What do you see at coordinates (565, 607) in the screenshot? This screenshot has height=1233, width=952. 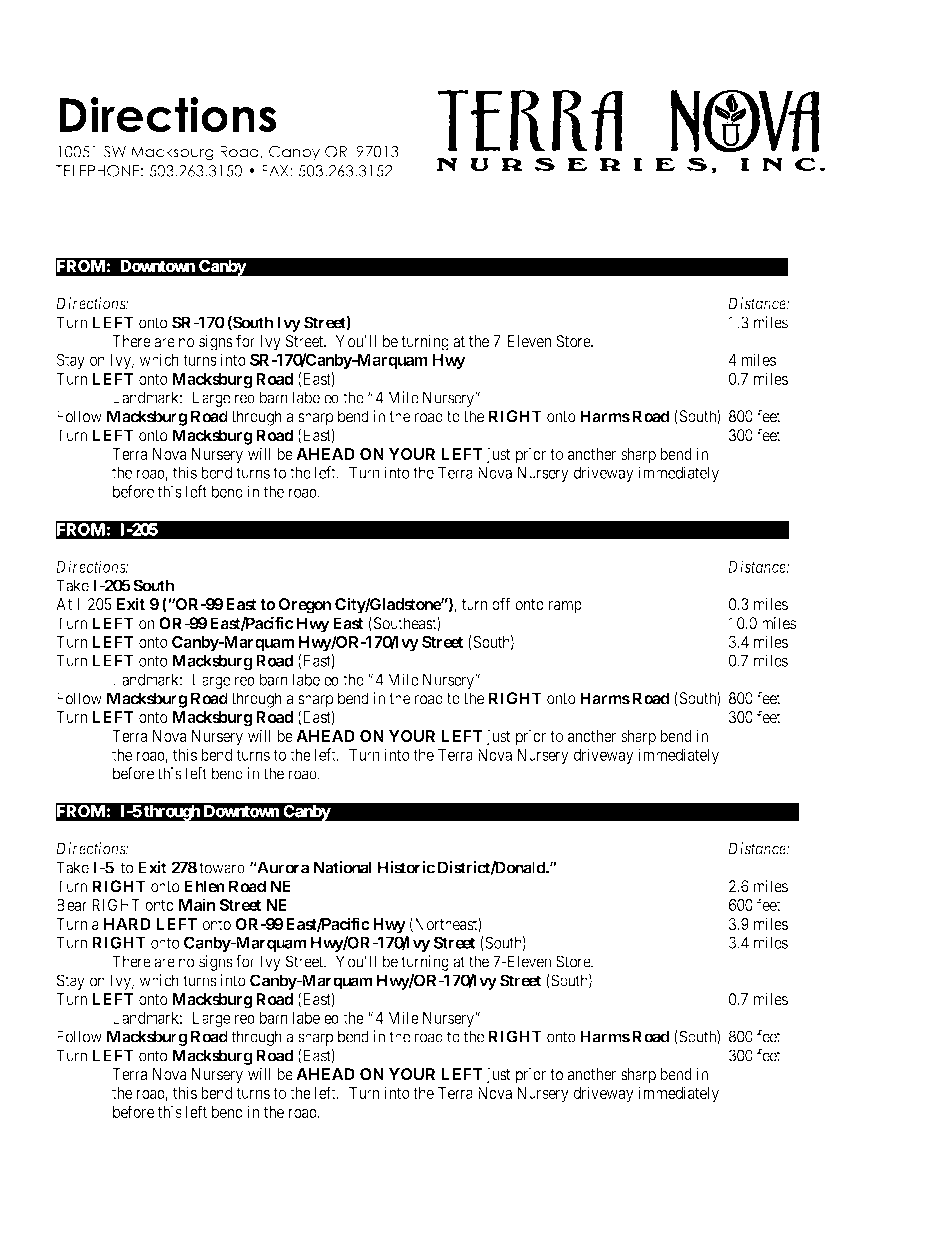 I see `ramp` at bounding box center [565, 607].
